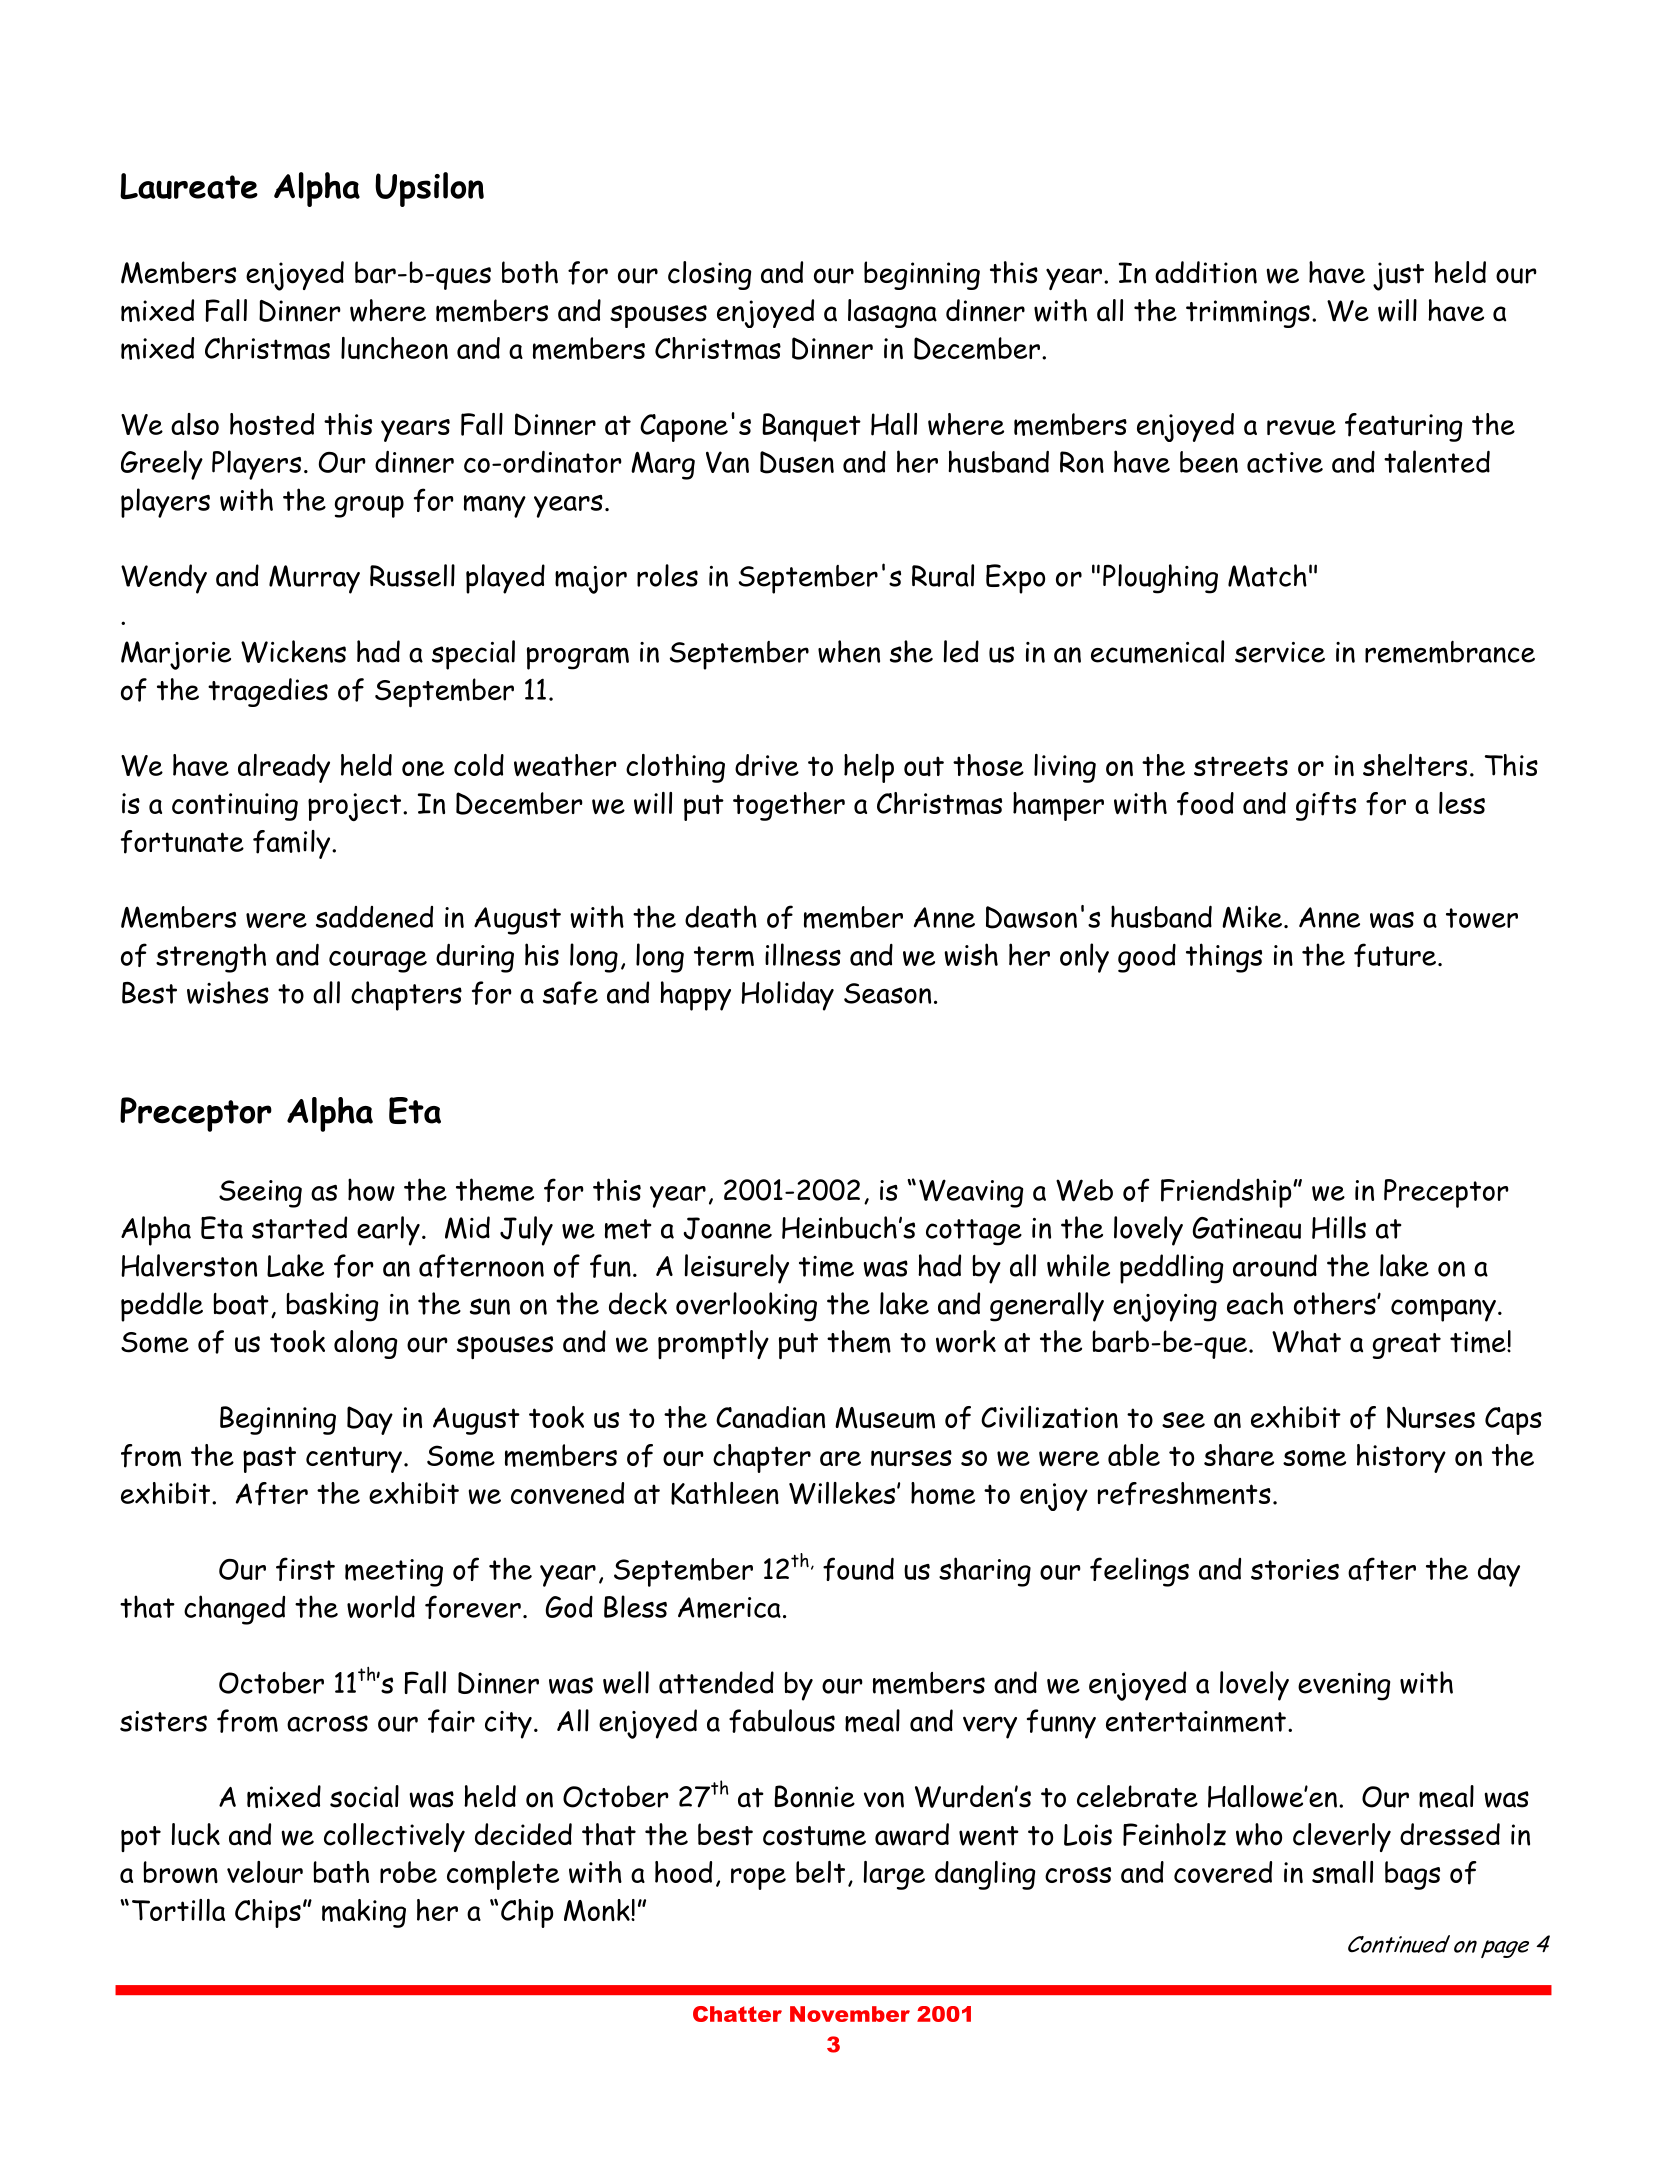  Describe the element at coordinates (293, 844) in the screenshot. I see `family` at that location.
